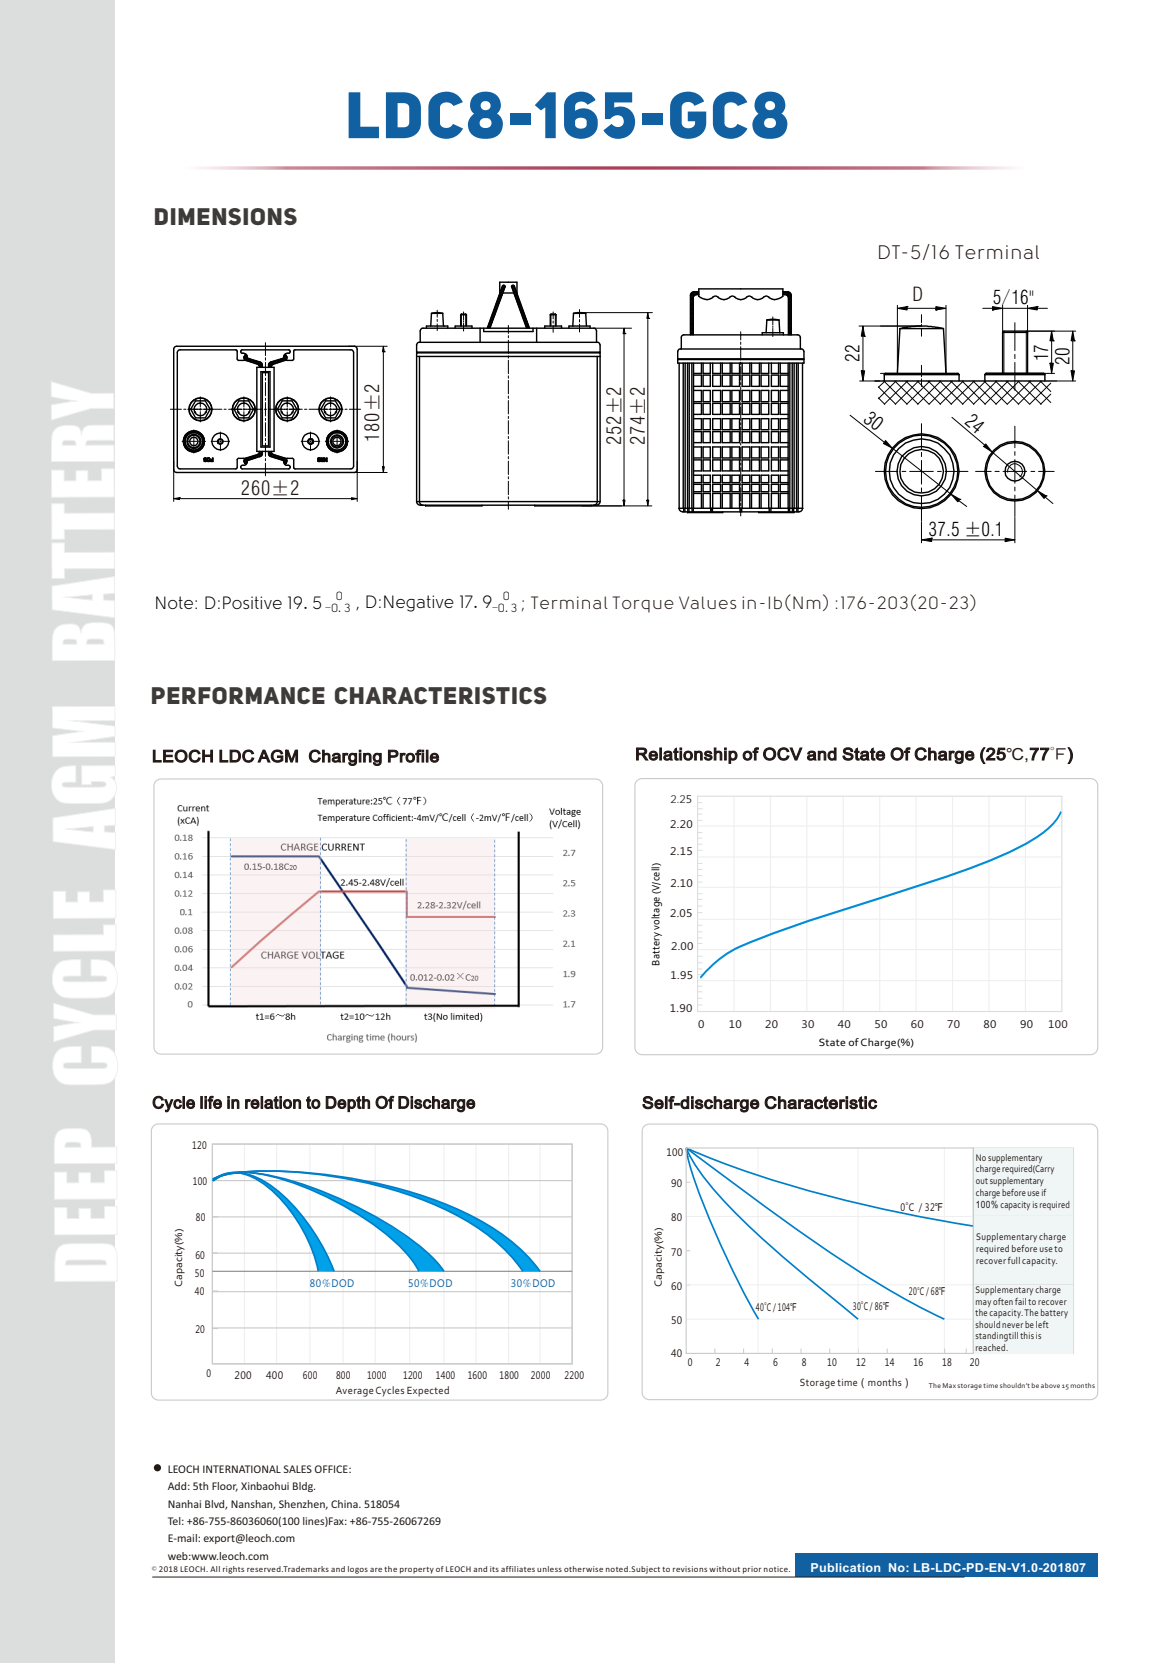 This document has width=1176, height=1663. I want to click on Depth, so click(347, 1104).
